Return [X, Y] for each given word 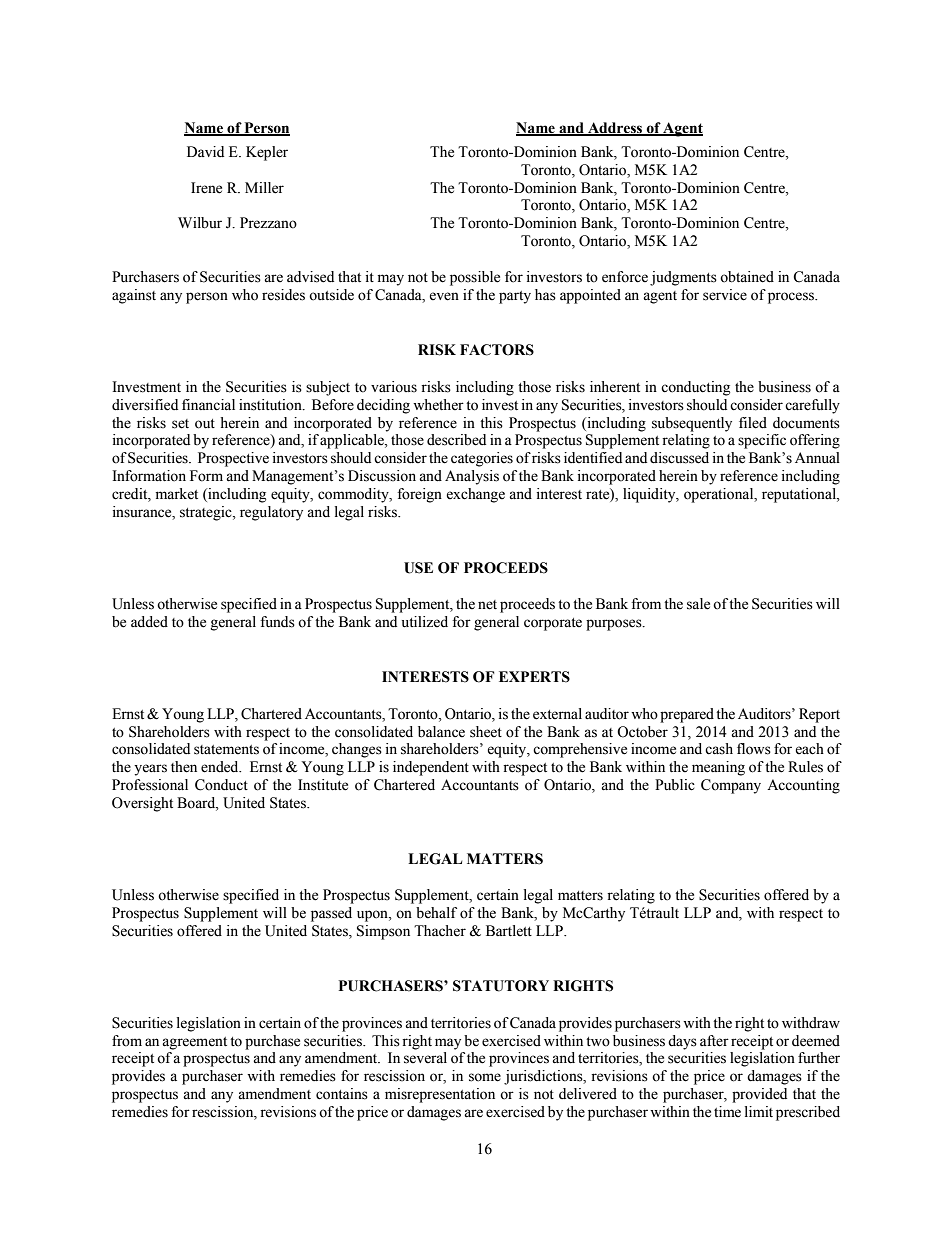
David [205, 151]
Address [615, 128]
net [487, 605]
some [485, 1077]
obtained [747, 277]
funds [277, 622]
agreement [194, 1043]
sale [698, 604]
